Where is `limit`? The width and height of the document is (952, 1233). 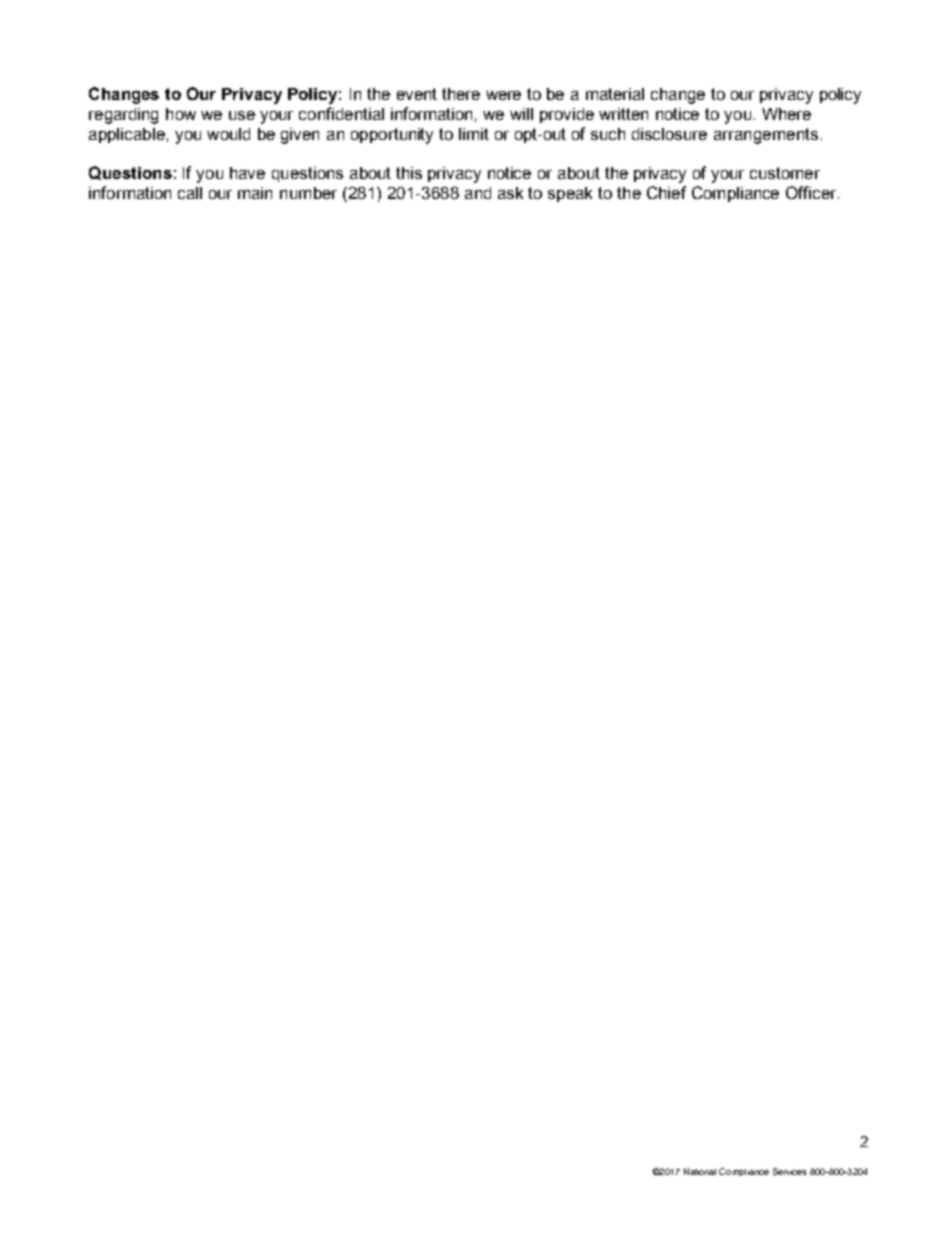
limit is located at coordinates (474, 134).
